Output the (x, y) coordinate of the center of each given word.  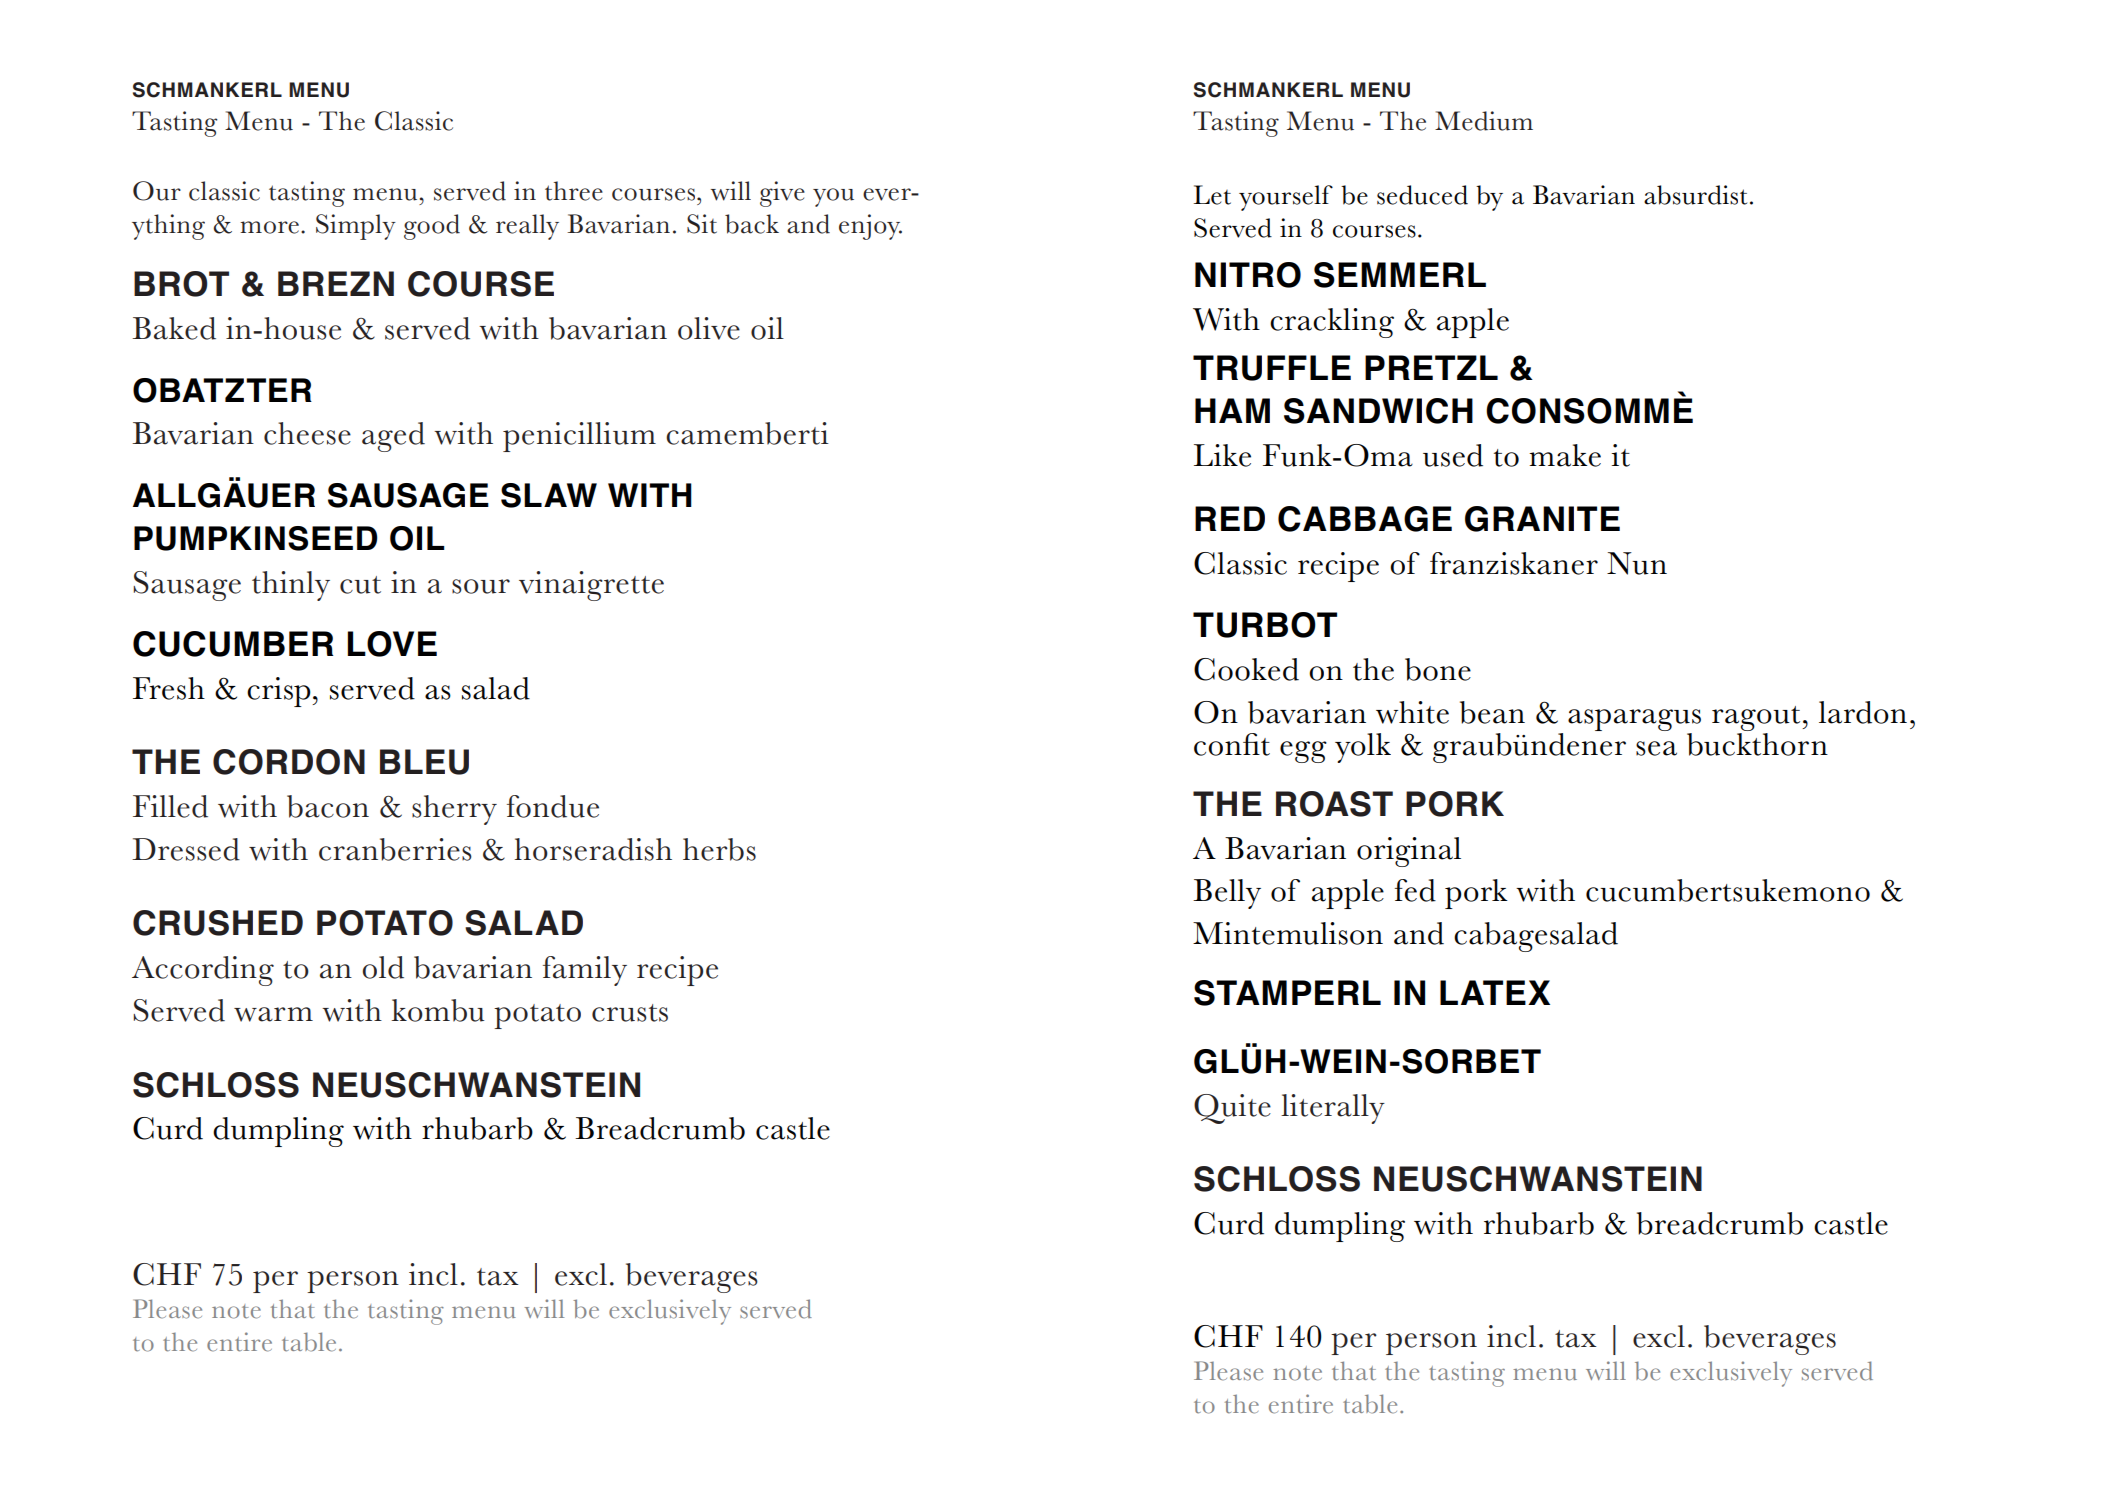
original (1409, 852)
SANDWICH (1378, 411)
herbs (719, 849)
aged (393, 437)
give (782, 194)
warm (273, 1014)
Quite (1232, 1109)
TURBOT (1265, 625)
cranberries (395, 849)
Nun (1637, 563)
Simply (356, 227)
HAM (1232, 410)
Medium (1484, 121)
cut (360, 585)
